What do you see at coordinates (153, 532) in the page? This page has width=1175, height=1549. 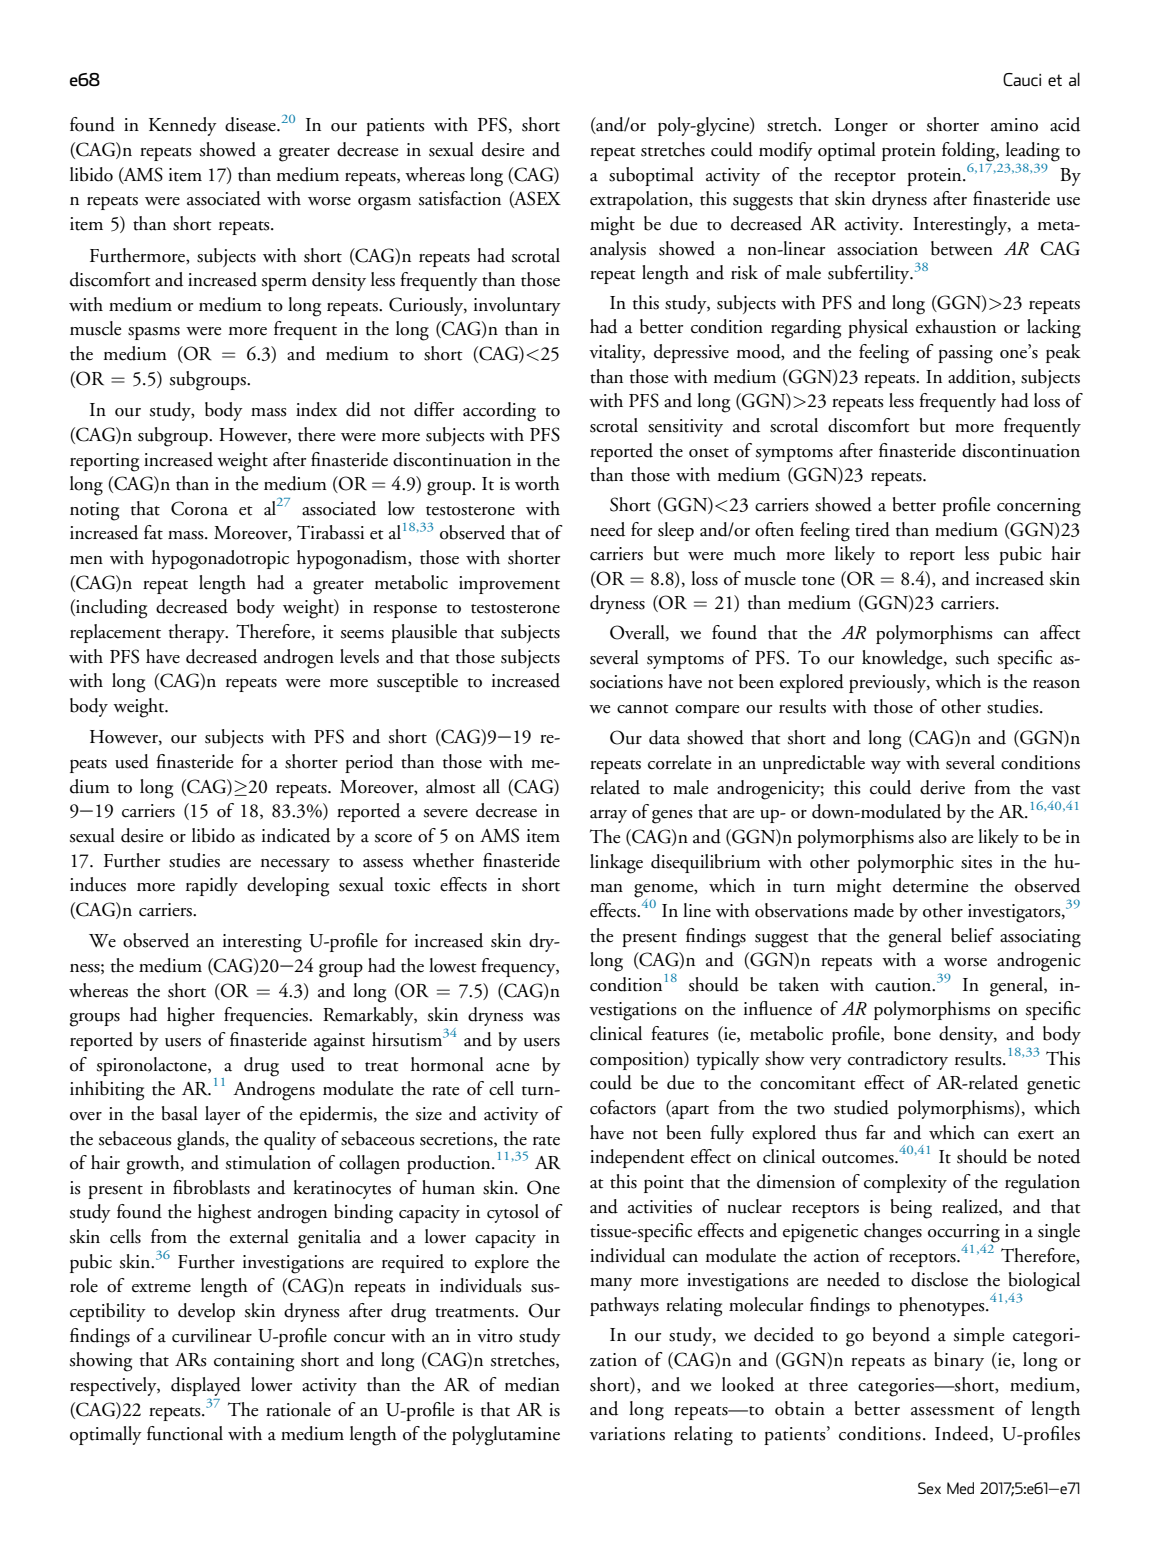 I see `fat` at bounding box center [153, 532].
